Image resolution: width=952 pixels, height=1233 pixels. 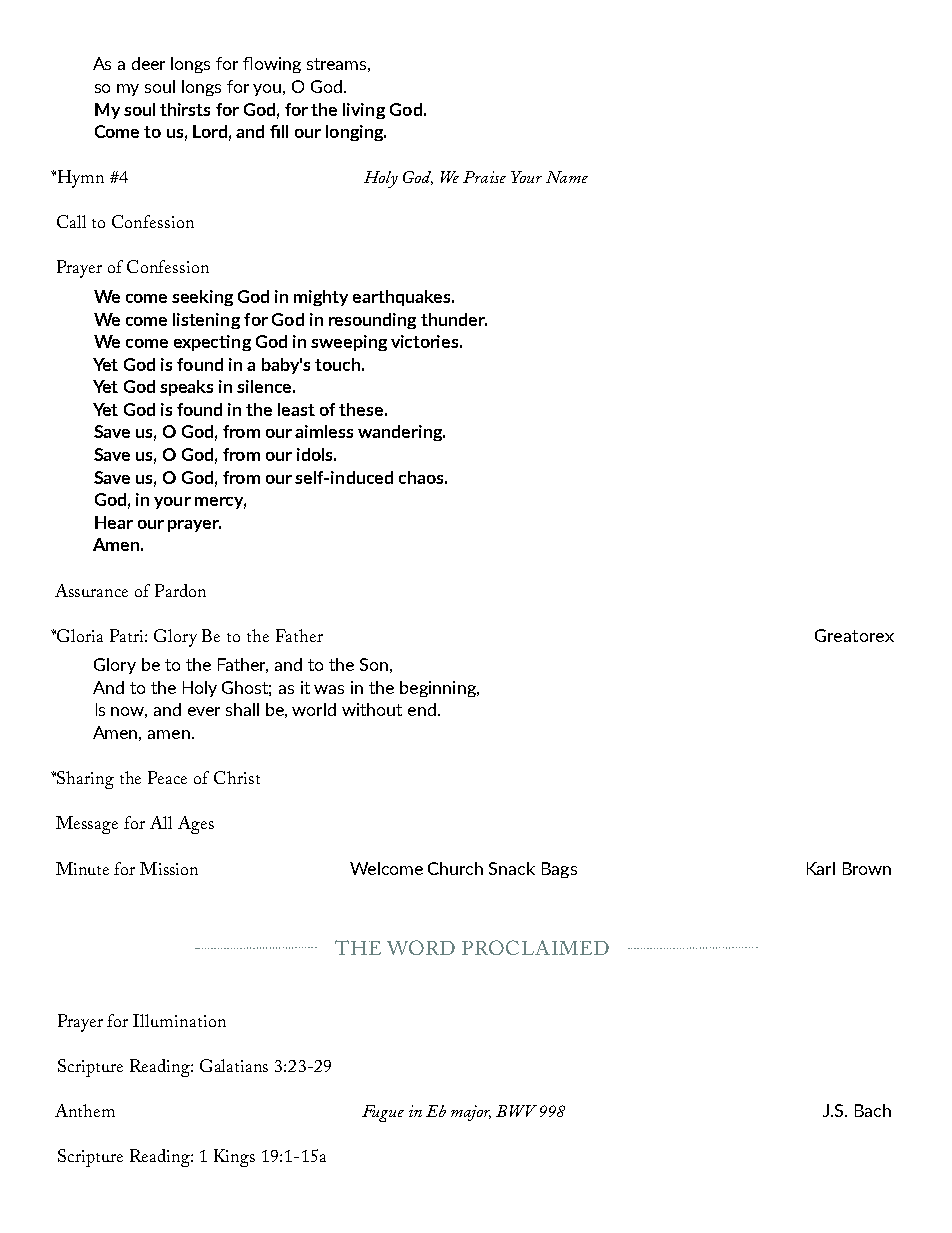 I want to click on Name, so click(x=567, y=177).
